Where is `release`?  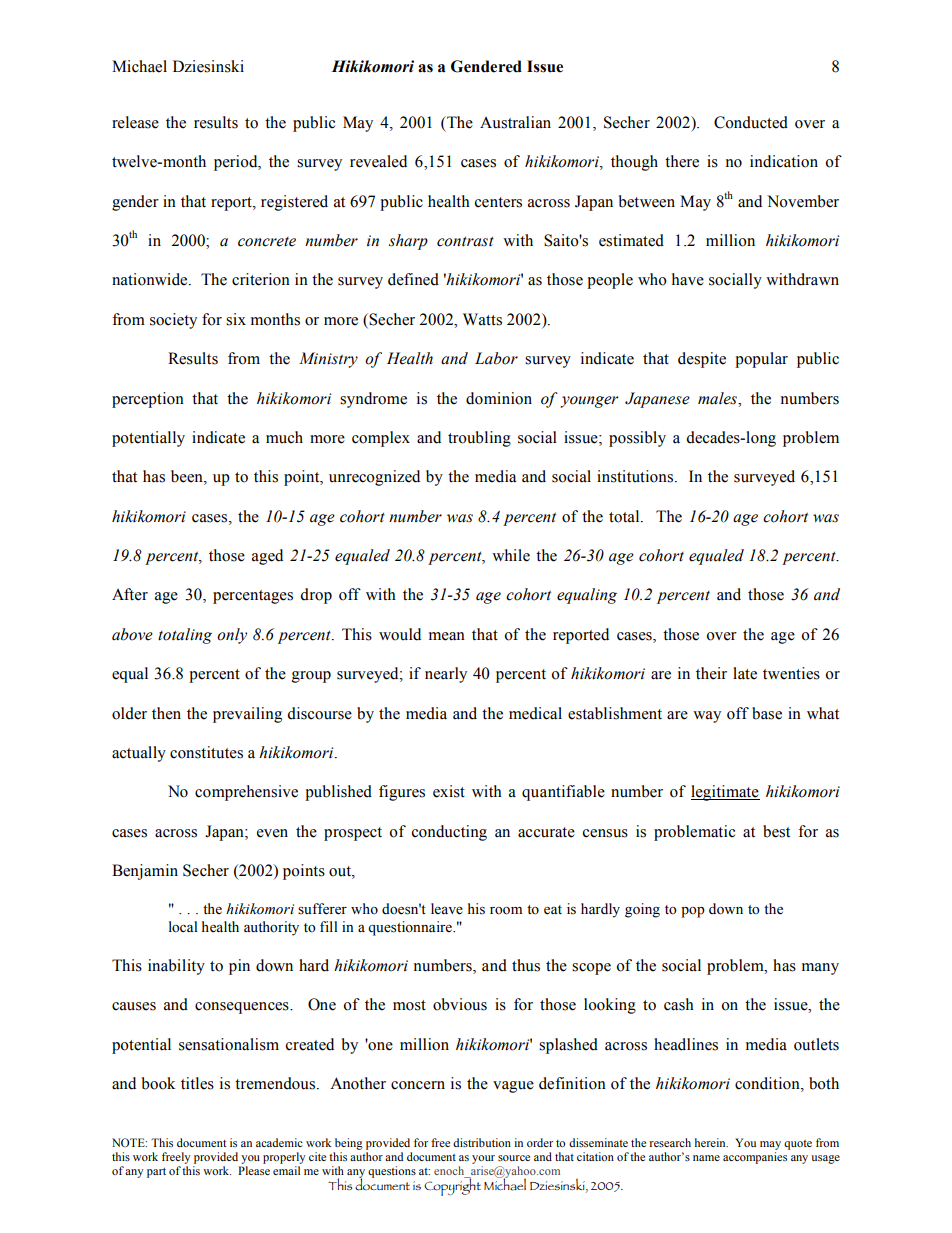
release is located at coordinates (135, 122).
